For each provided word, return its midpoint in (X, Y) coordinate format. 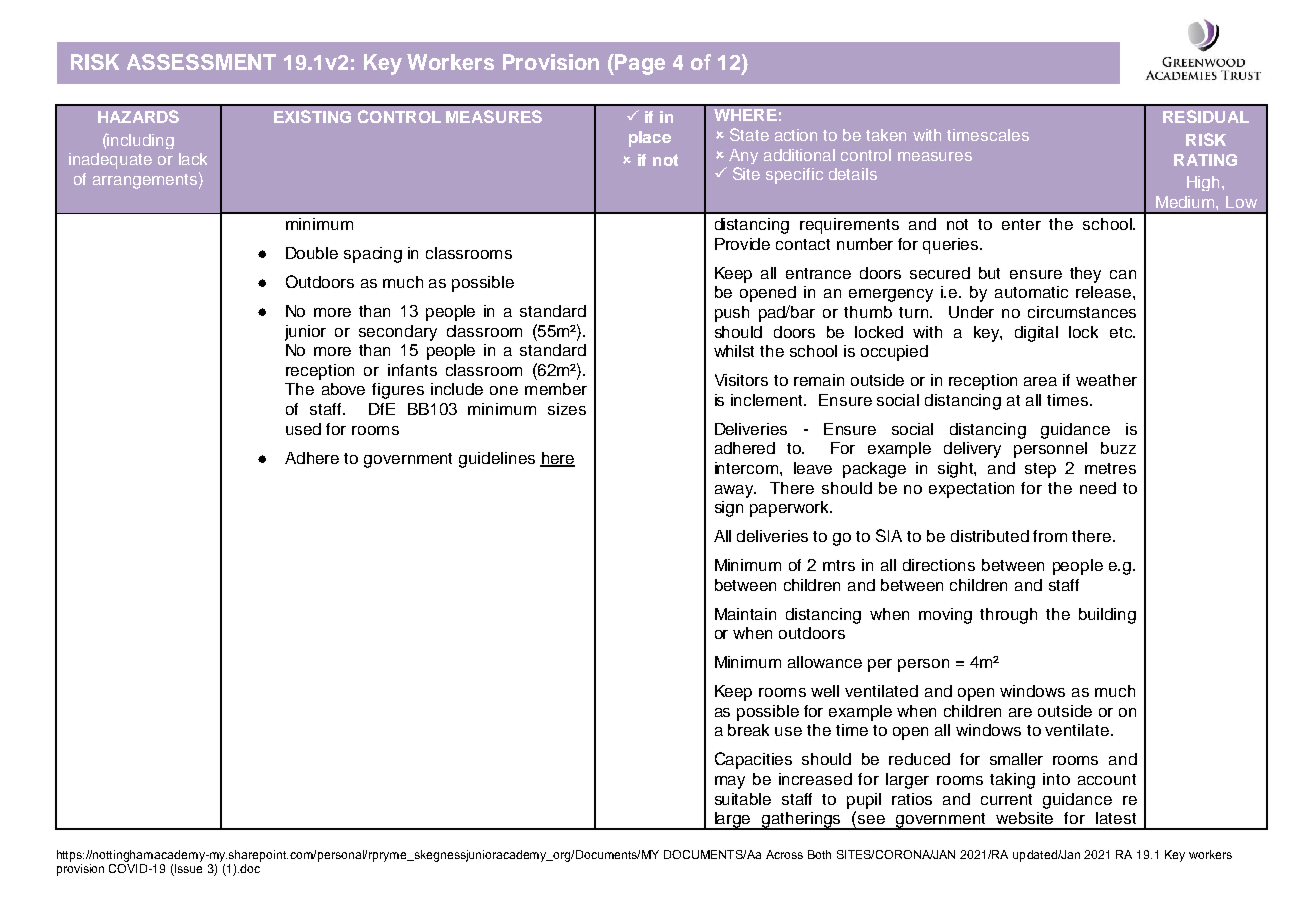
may (730, 782)
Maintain (745, 614)
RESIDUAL (1206, 116)
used (303, 429)
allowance (825, 662)
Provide (742, 244)
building (1107, 616)
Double (312, 253)
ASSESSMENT (201, 62)
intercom (748, 468)
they (1085, 275)
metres (1110, 468)
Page (639, 64)
